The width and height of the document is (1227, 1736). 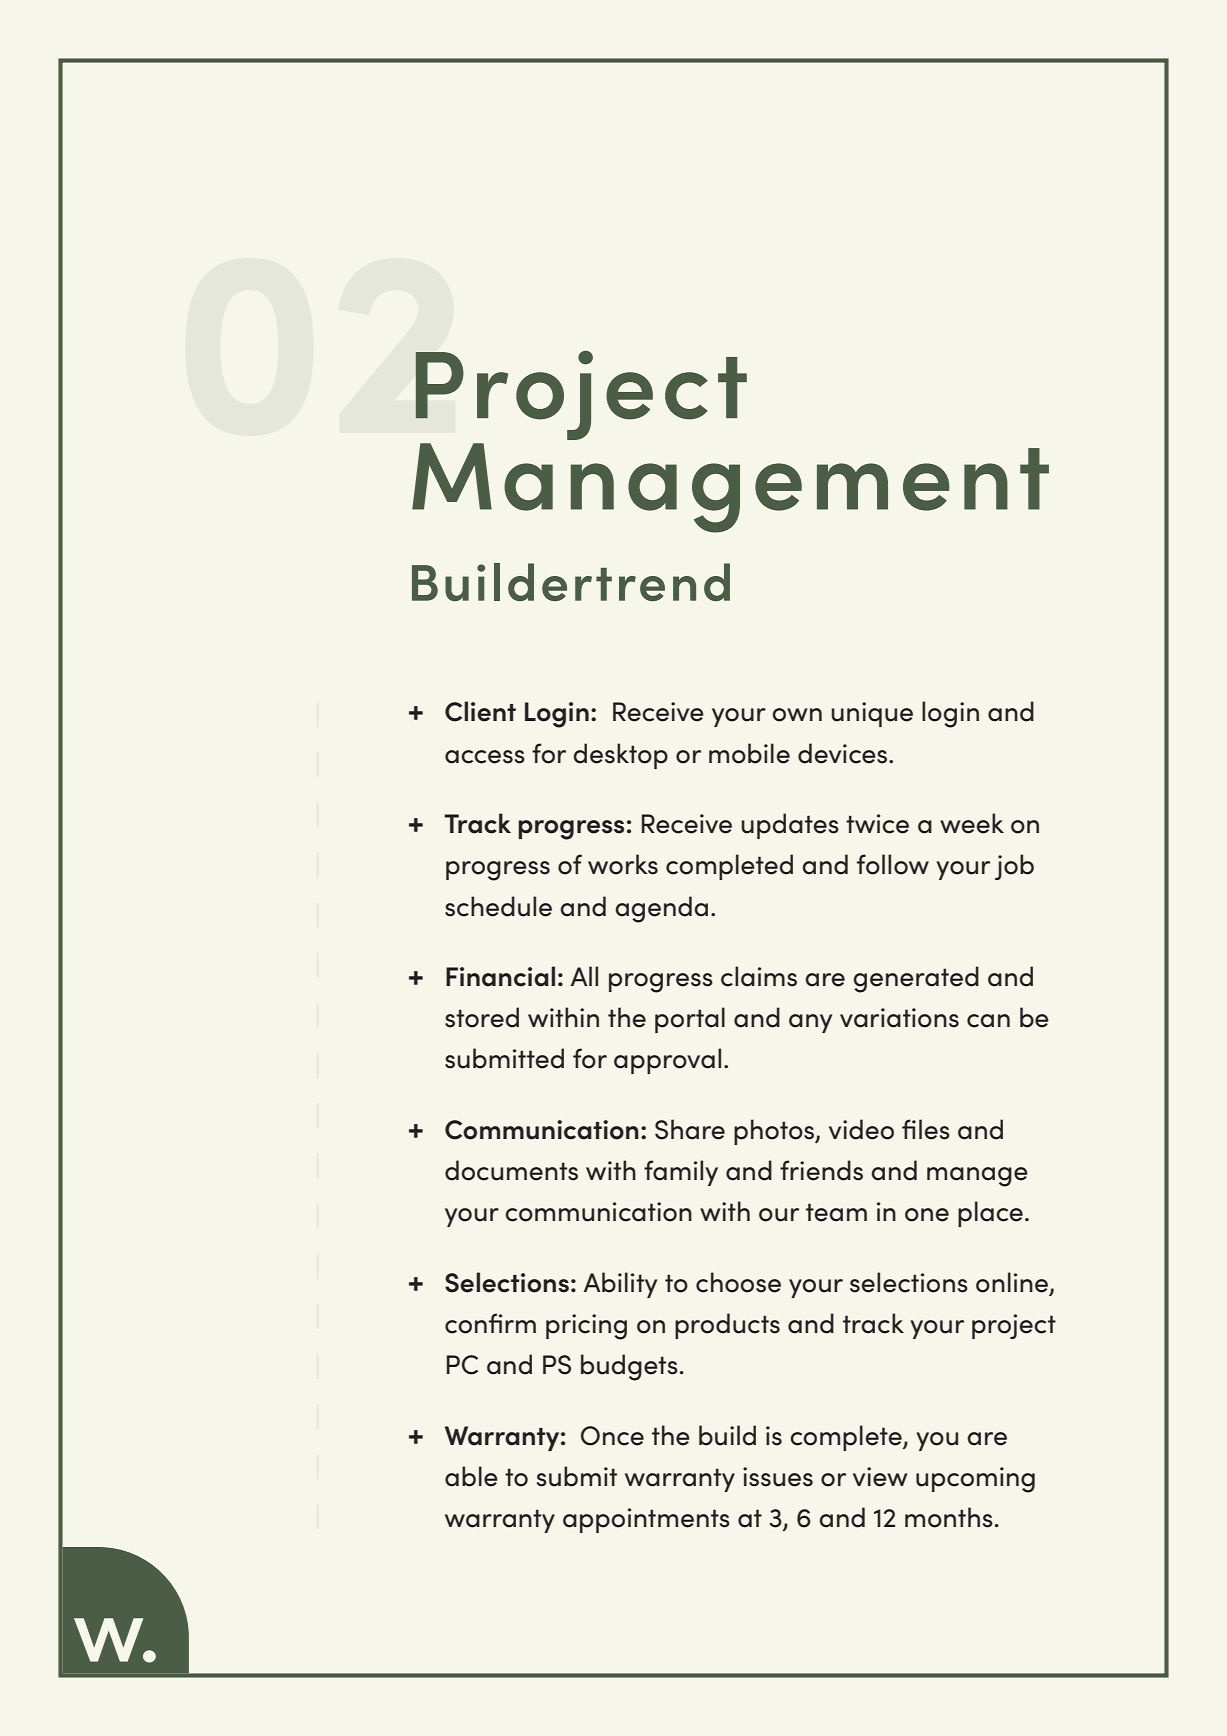 I want to click on unique, so click(x=872, y=714).
